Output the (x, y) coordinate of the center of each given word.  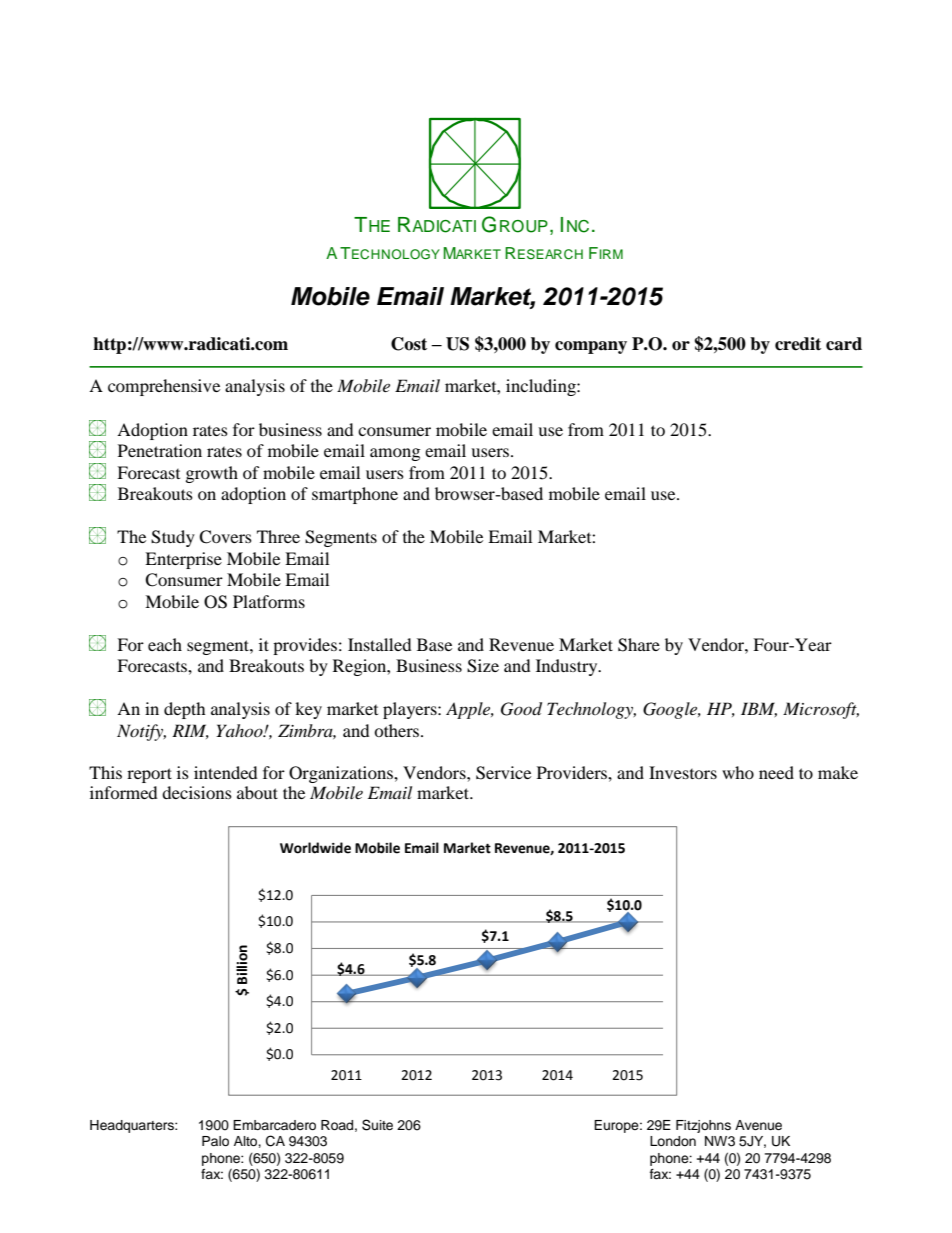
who (738, 772)
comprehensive (164, 387)
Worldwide (315, 848)
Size (483, 666)
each (165, 644)
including (542, 387)
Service (503, 773)
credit (798, 344)
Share (639, 645)
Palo (215, 1141)
